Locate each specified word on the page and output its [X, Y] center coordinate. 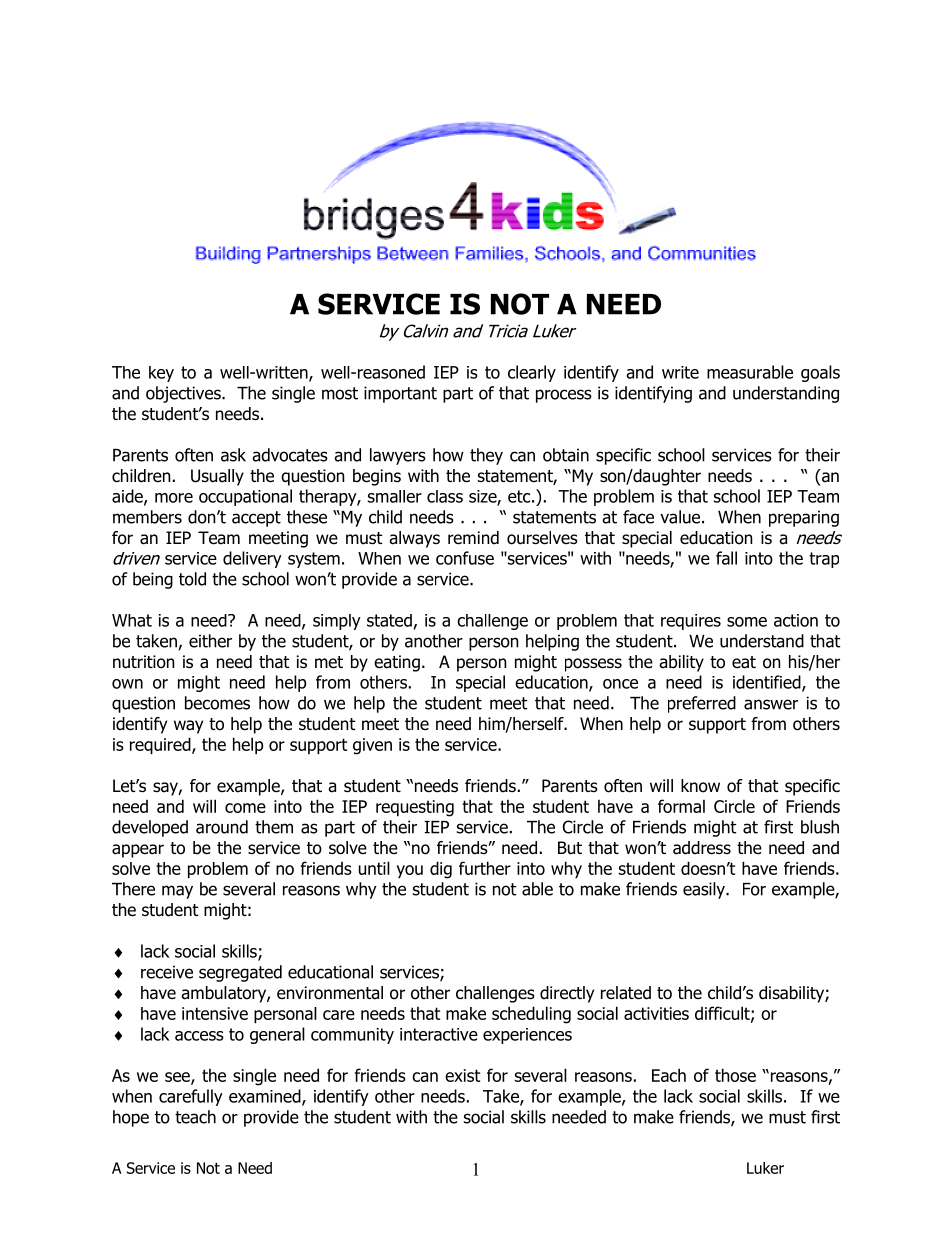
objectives [184, 394]
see [178, 1078]
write [680, 372]
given [372, 746]
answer [771, 704]
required [161, 745]
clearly [532, 373]
